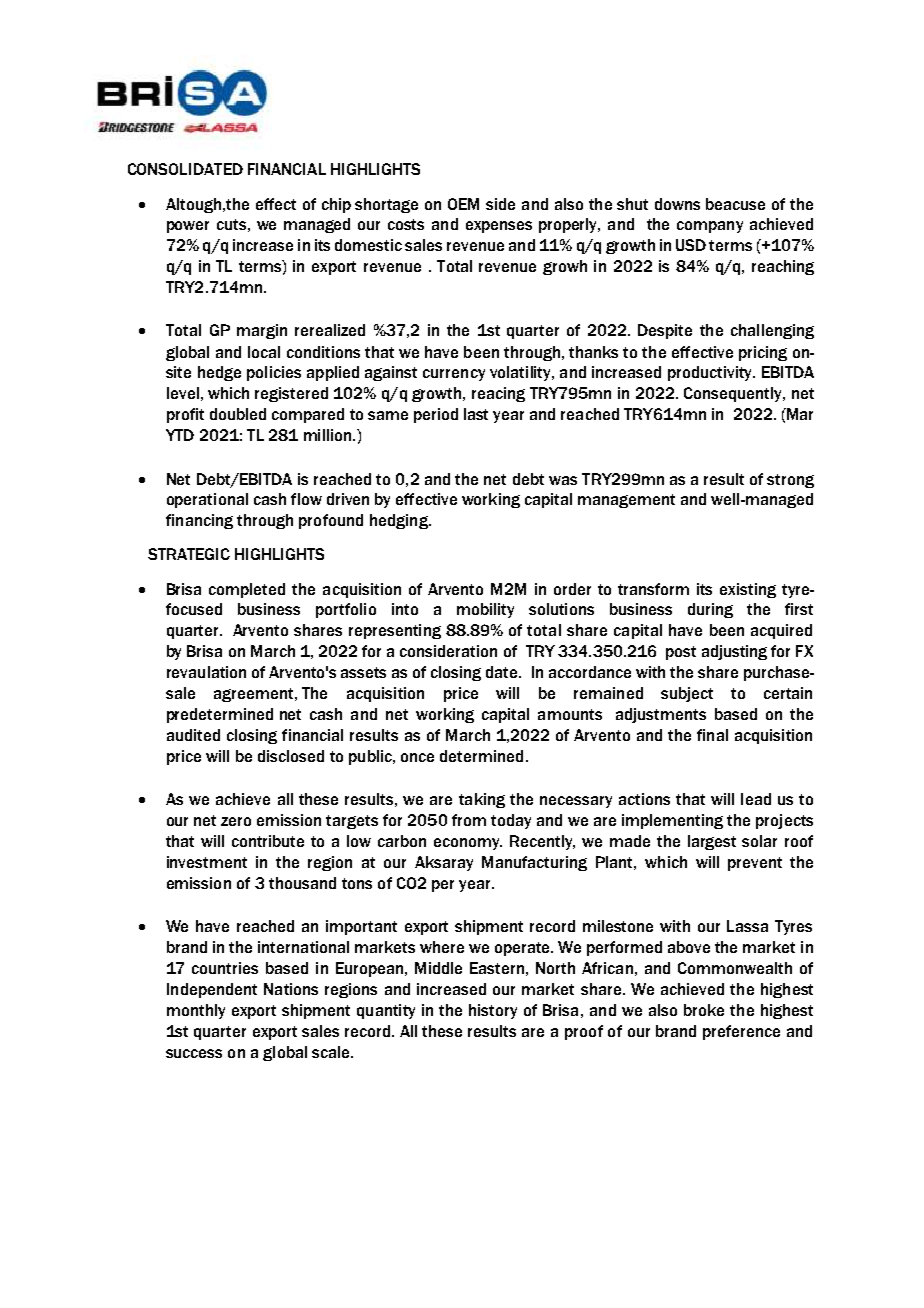 The image size is (924, 1308). What do you see at coordinates (499, 227) in the page?
I see `expenses` at bounding box center [499, 227].
